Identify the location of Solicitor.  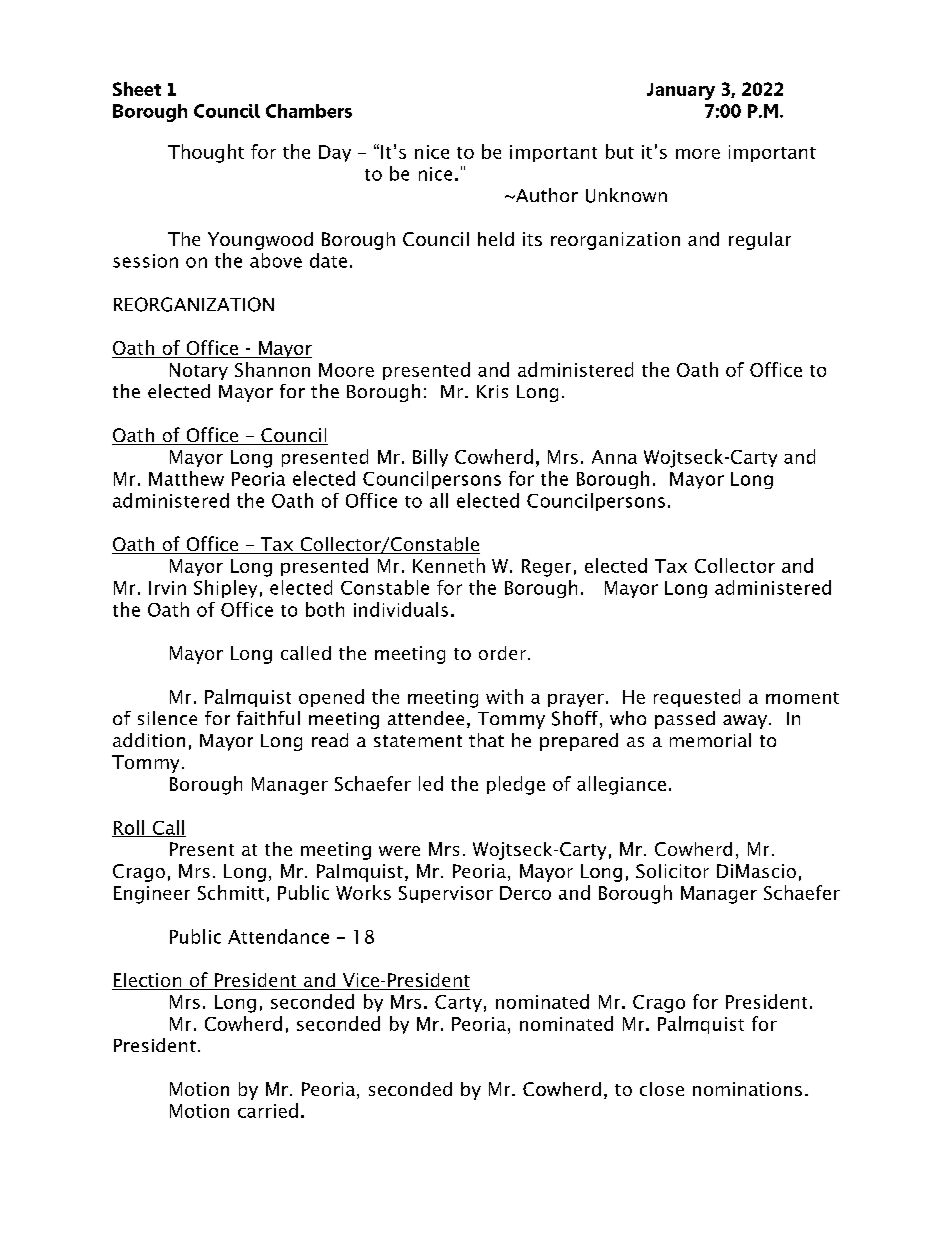
(672, 871).
